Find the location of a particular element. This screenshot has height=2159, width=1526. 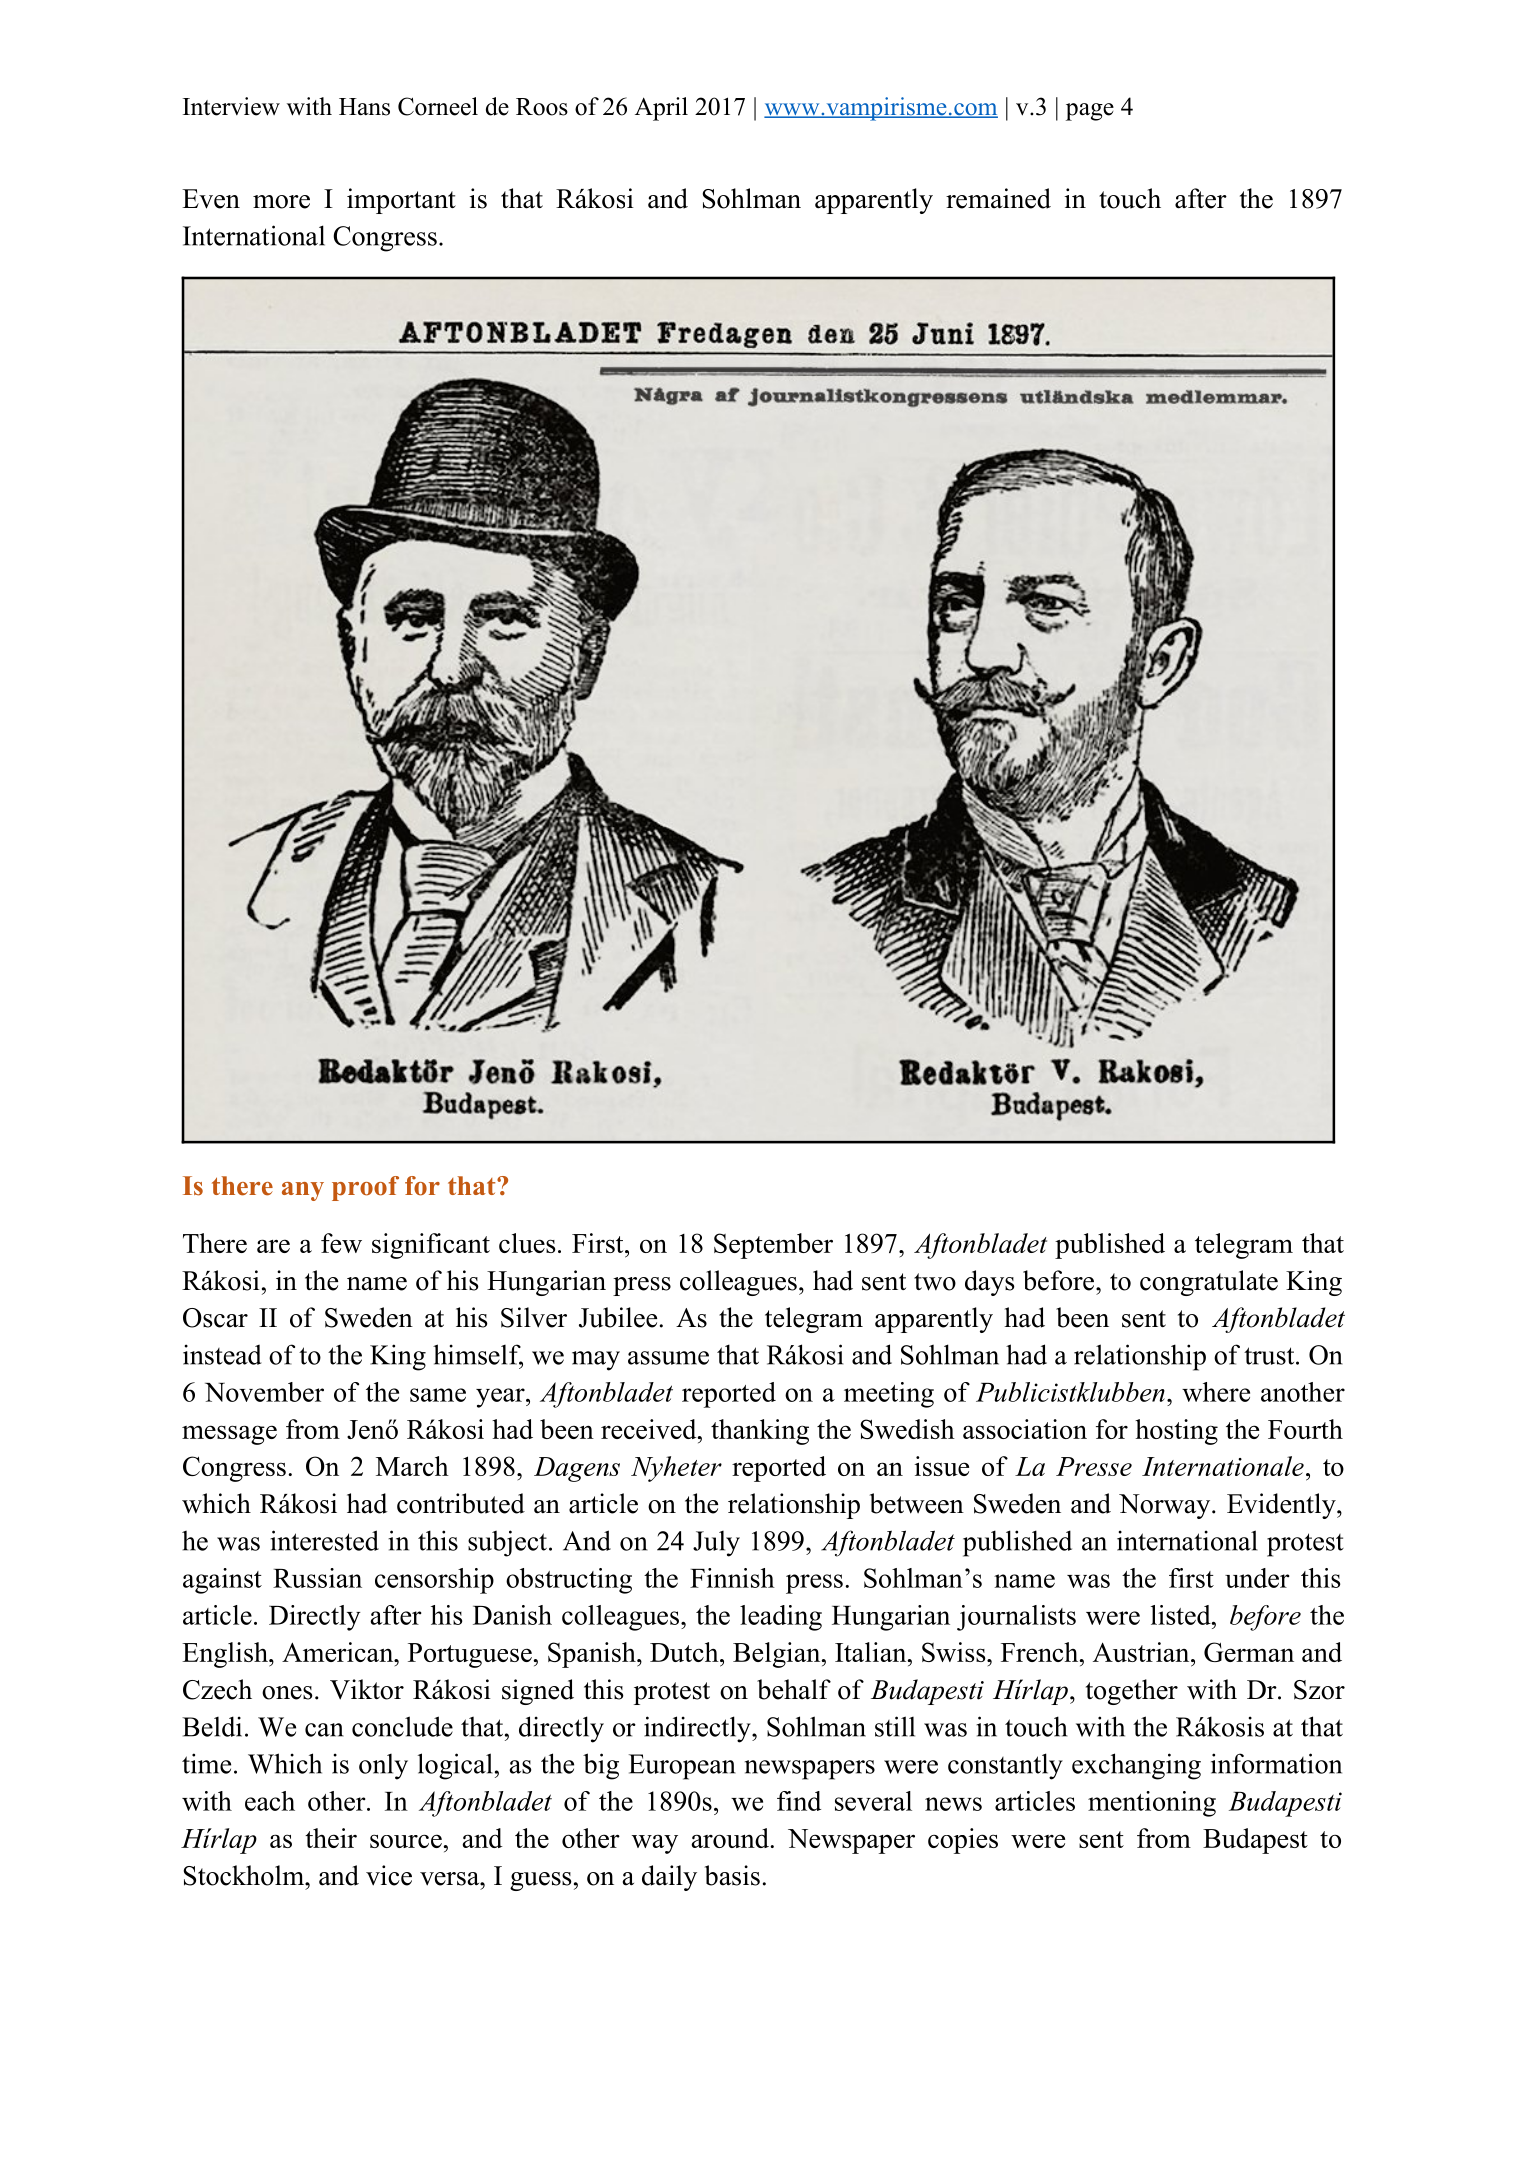

interested is located at coordinates (324, 1540).
